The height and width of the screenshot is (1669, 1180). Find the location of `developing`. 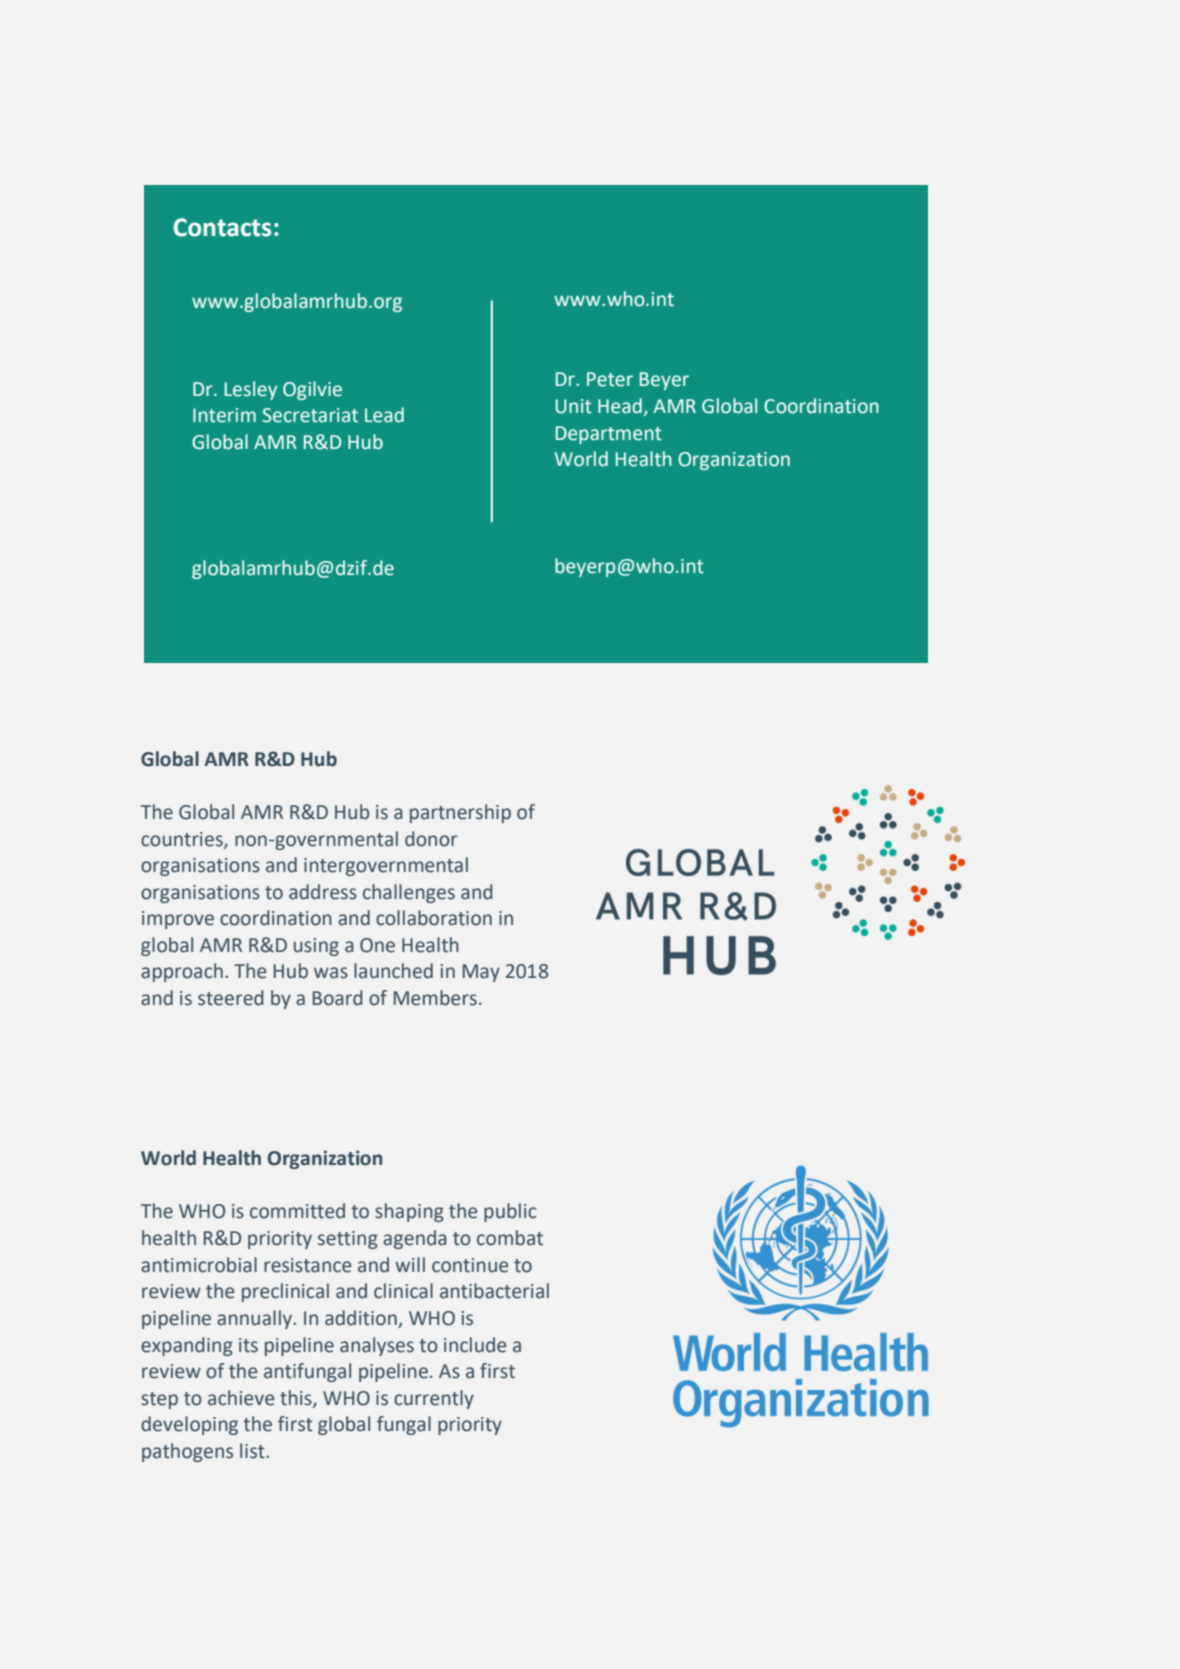

developing is located at coordinates (189, 1425).
